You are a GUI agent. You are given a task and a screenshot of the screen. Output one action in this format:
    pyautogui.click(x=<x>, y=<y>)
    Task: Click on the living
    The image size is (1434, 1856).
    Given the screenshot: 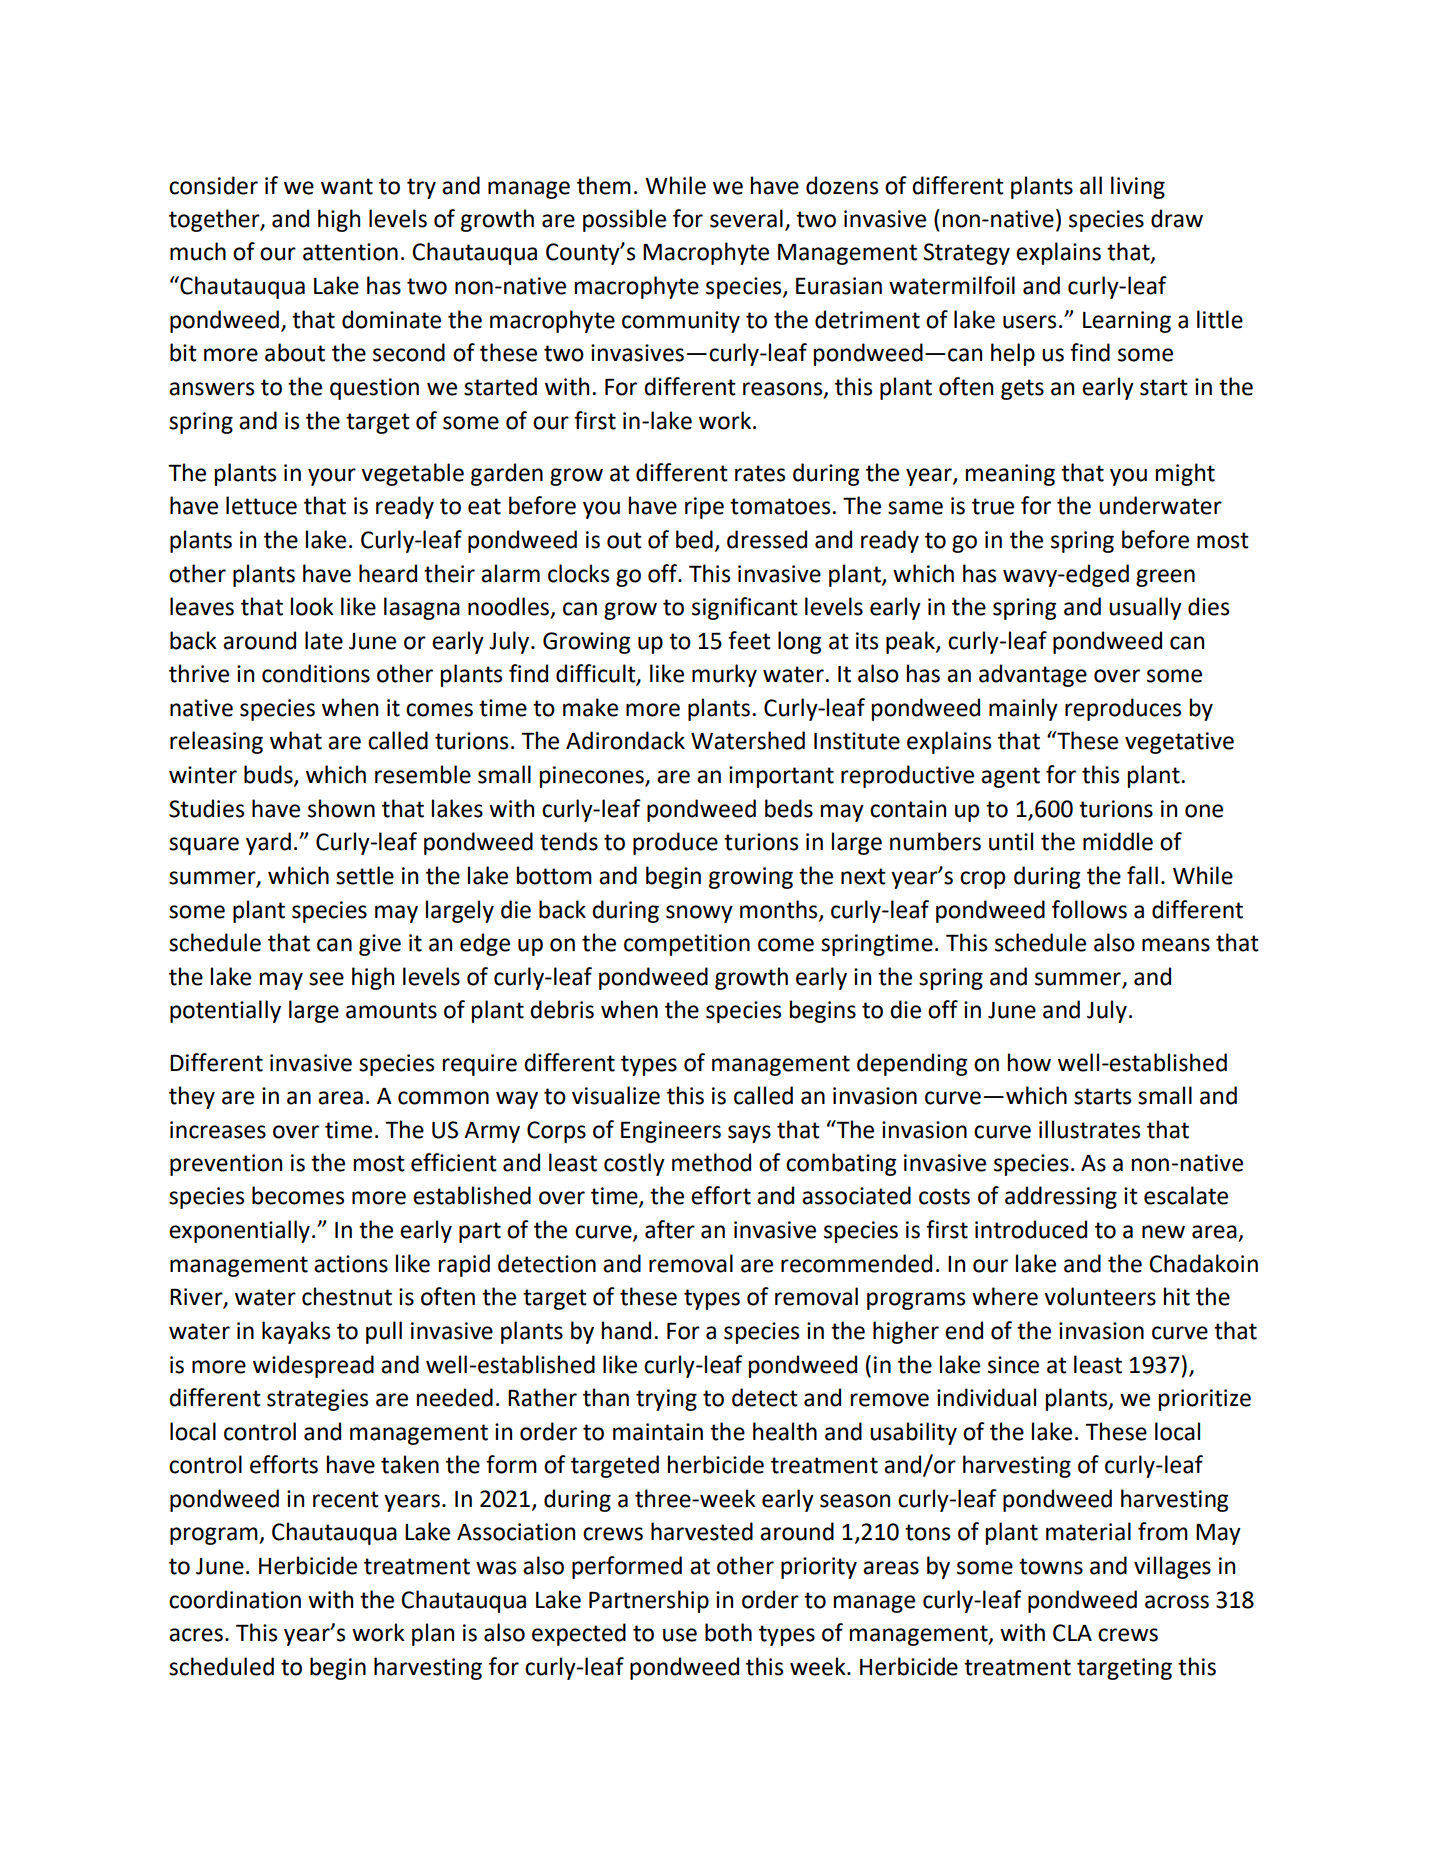 What is the action you would take?
    pyautogui.click(x=1138, y=187)
